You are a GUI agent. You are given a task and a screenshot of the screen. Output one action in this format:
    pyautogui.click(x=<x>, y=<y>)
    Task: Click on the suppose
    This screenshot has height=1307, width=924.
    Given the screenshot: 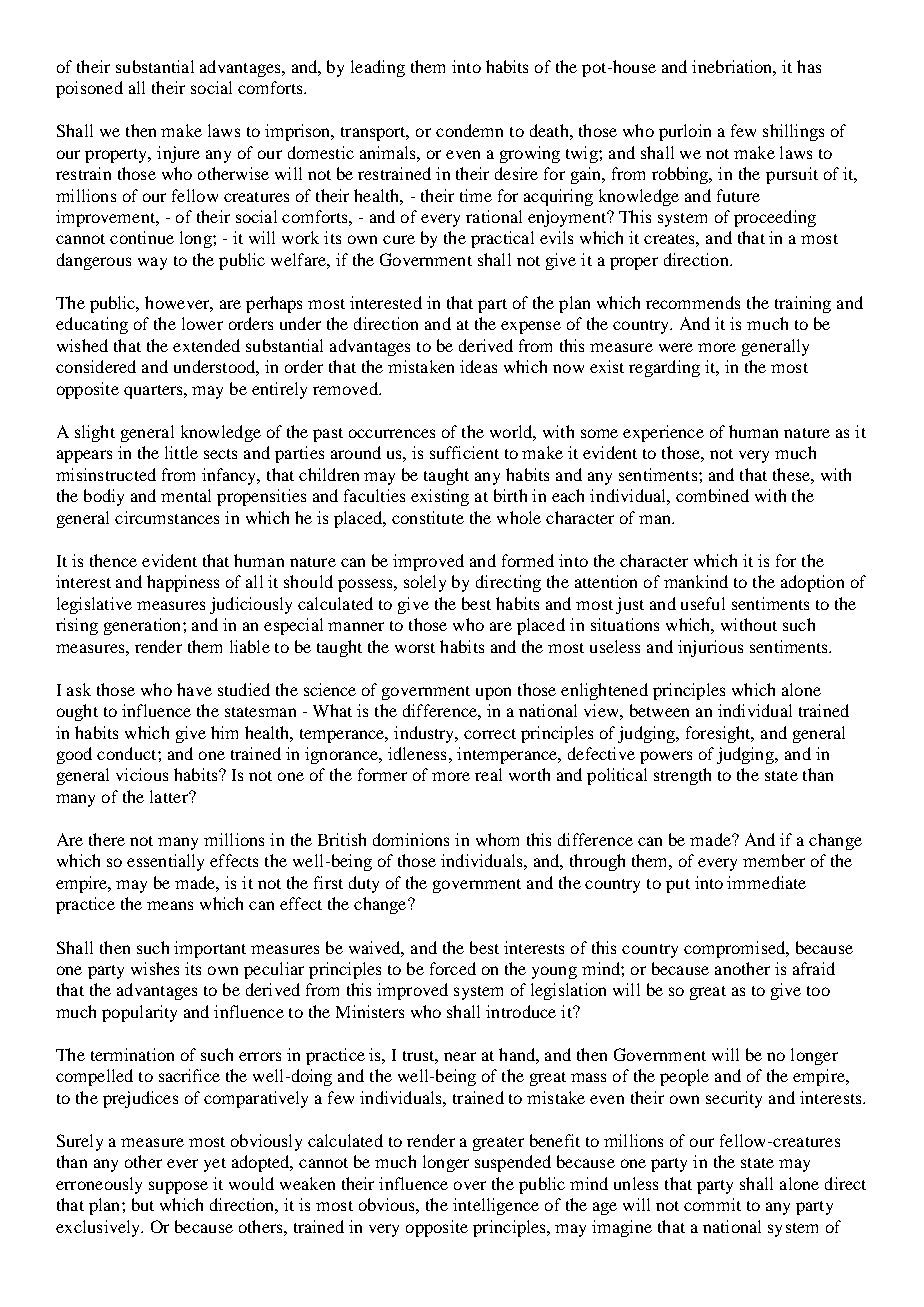 What is the action you would take?
    pyautogui.click(x=178, y=1187)
